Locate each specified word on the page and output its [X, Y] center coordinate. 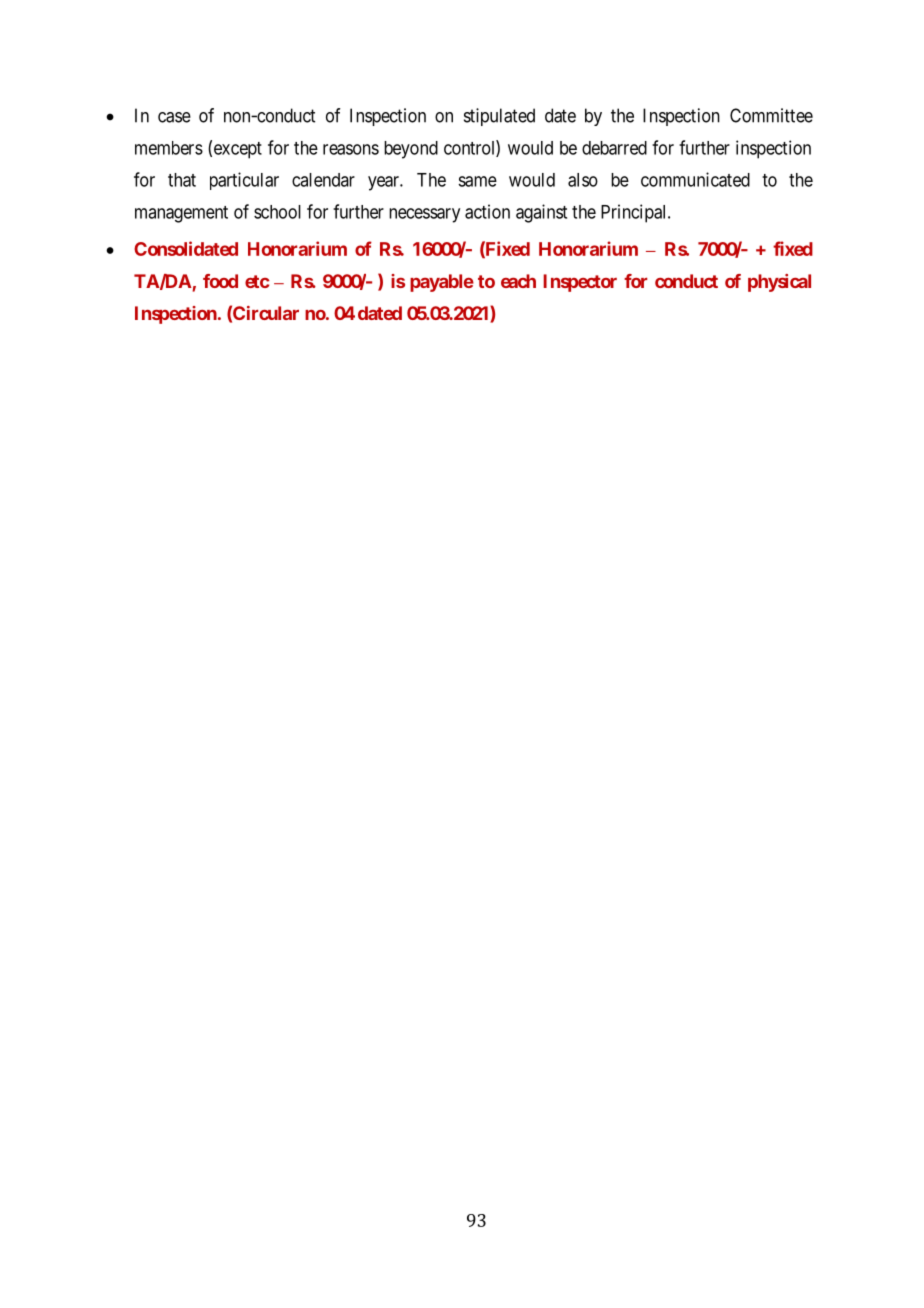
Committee [771, 115]
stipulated [499, 117]
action [487, 211]
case [174, 117]
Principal [635, 213]
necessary [424, 215]
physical [779, 283]
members [169, 148]
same [477, 181]
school [277, 212]
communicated [695, 179]
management [181, 214]
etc [257, 281]
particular [244, 181]
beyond [411, 150]
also [583, 180]
